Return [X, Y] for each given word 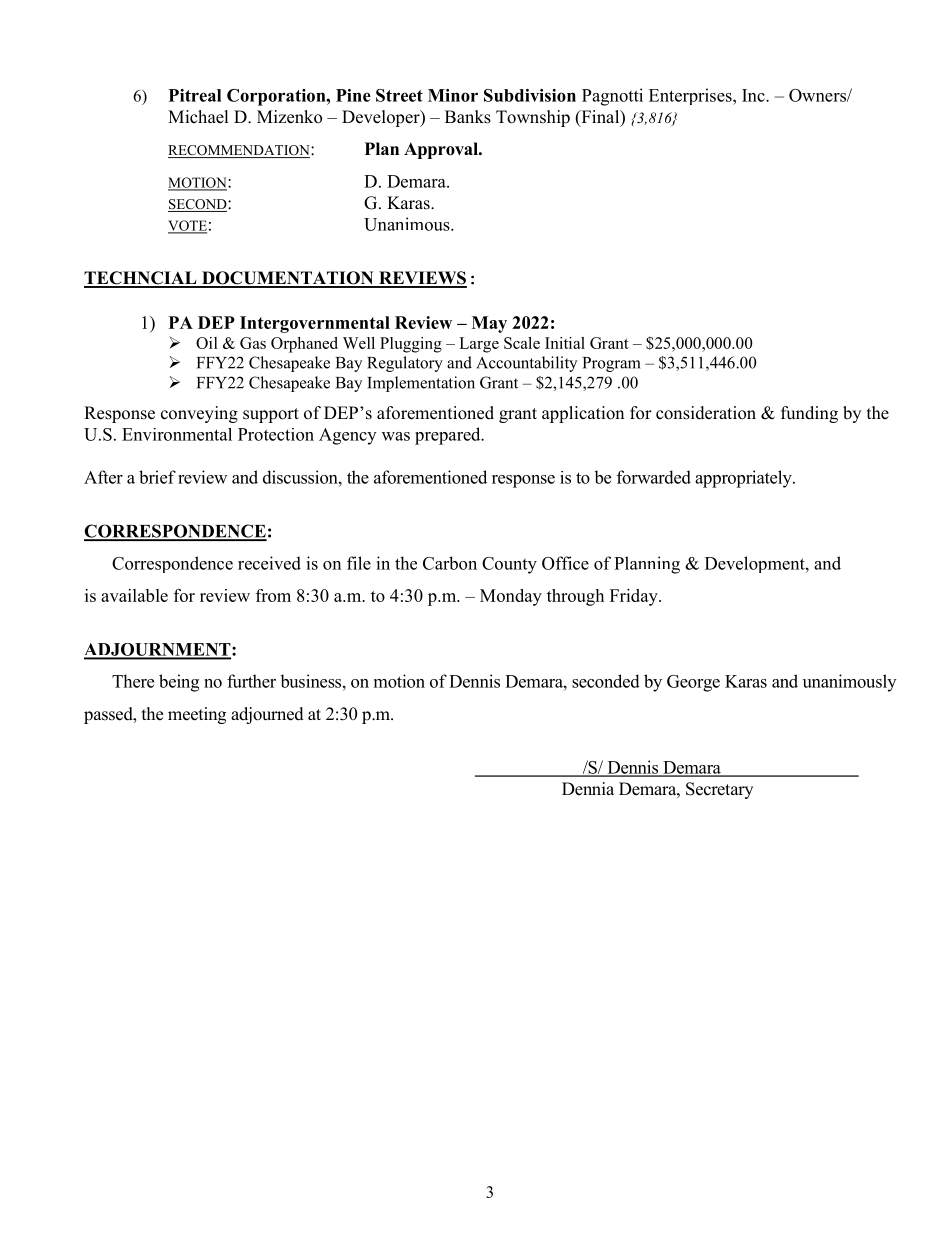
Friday [635, 597]
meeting [197, 715]
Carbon [450, 563]
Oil [207, 343]
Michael [198, 117]
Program [612, 364]
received [269, 563]
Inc [754, 95]
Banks [468, 117]
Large [479, 345]
